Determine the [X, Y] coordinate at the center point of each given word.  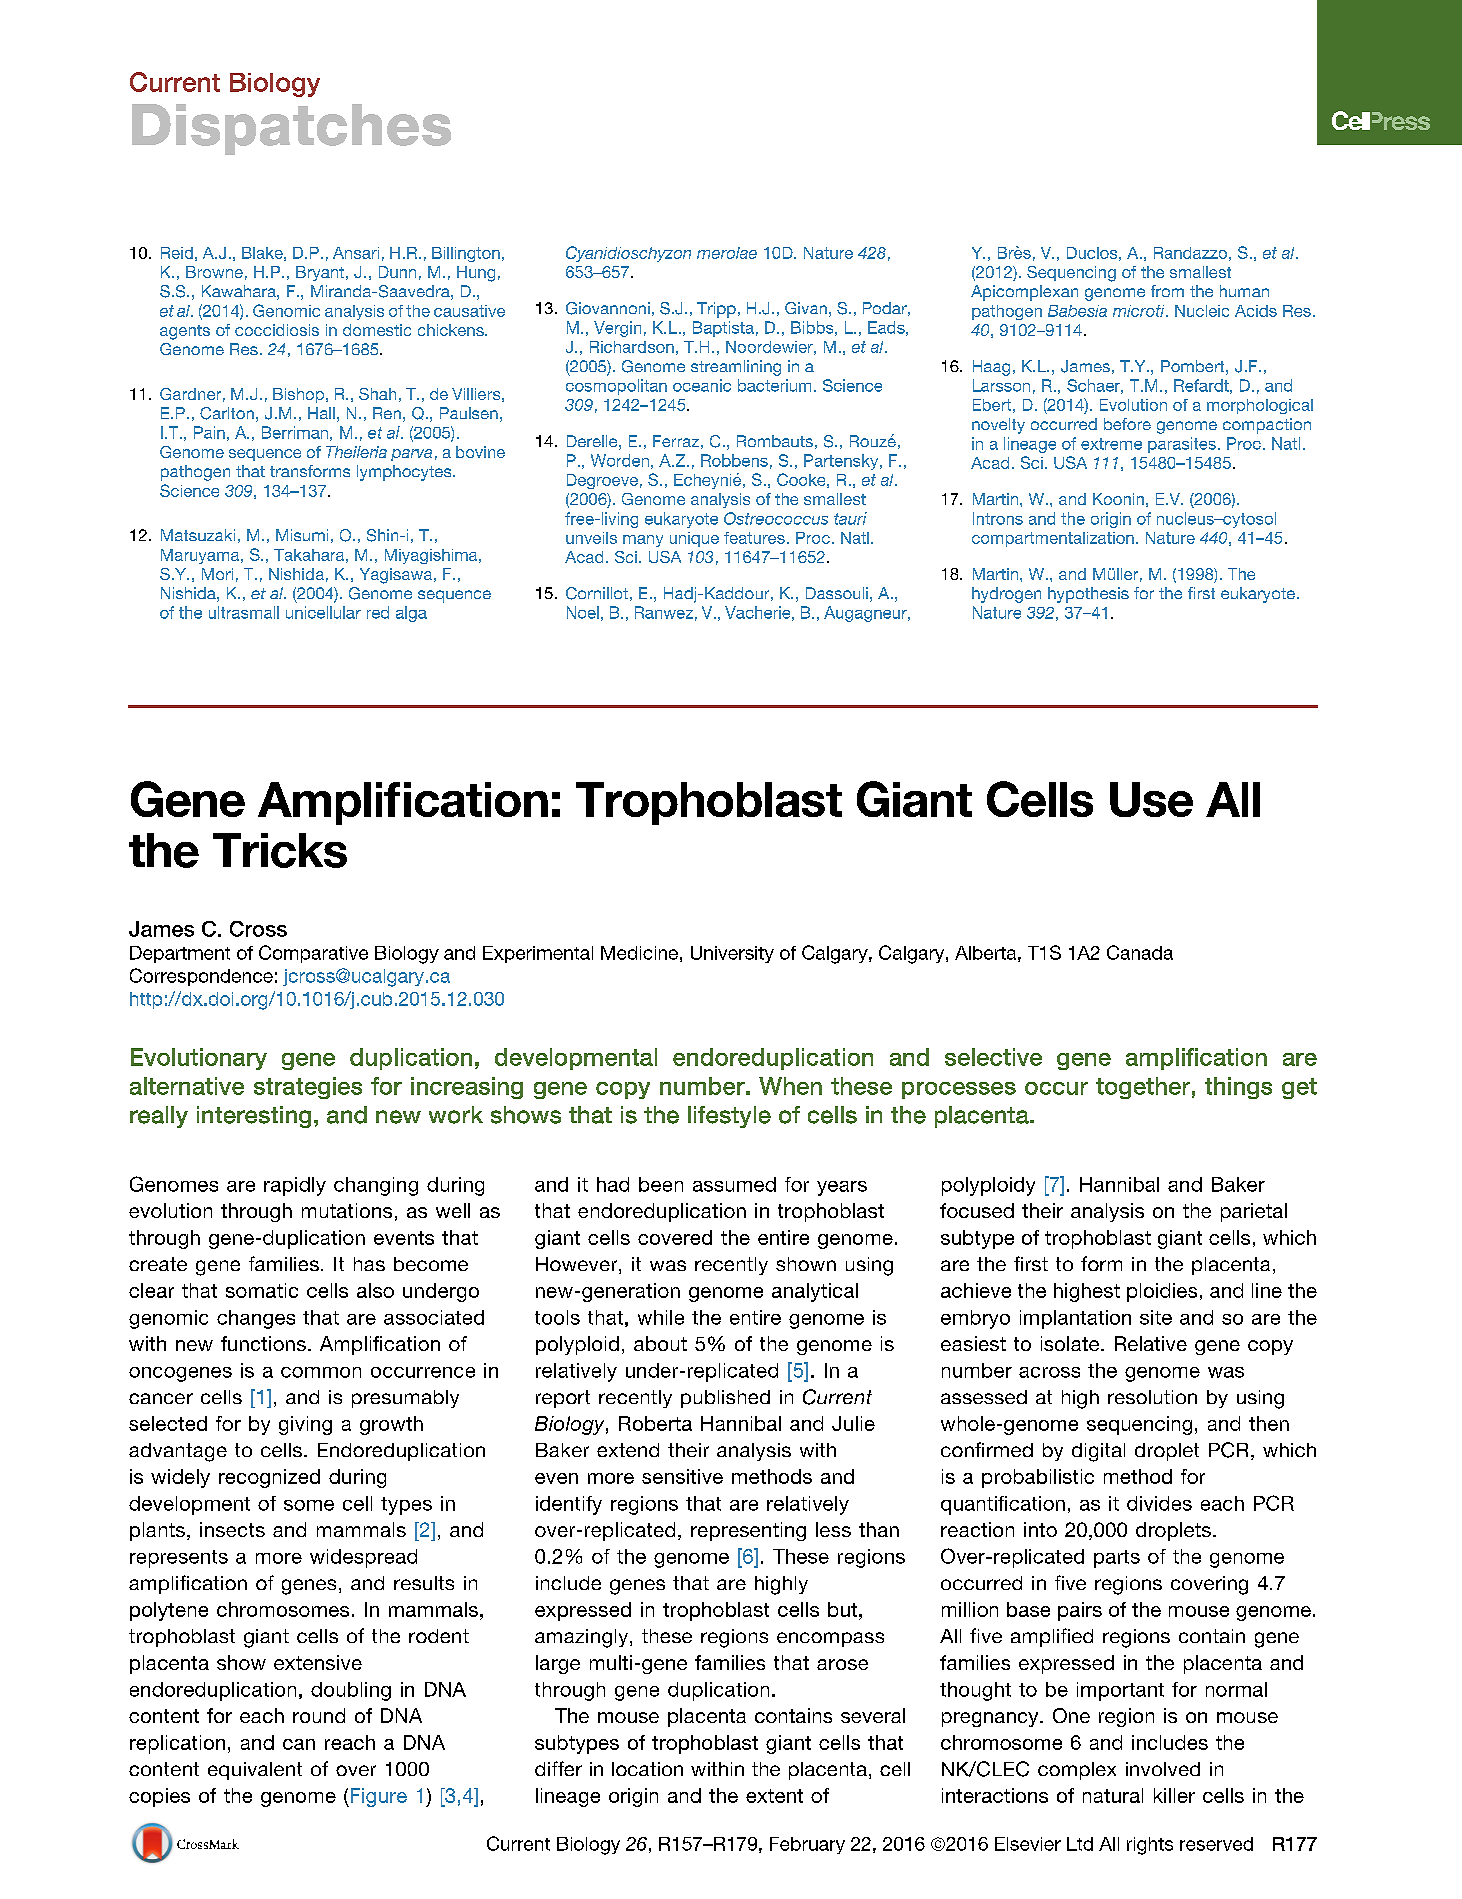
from [1167, 291]
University [732, 954]
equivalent [255, 1771]
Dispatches [291, 129]
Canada [1140, 952]
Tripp [716, 310]
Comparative [313, 954]
